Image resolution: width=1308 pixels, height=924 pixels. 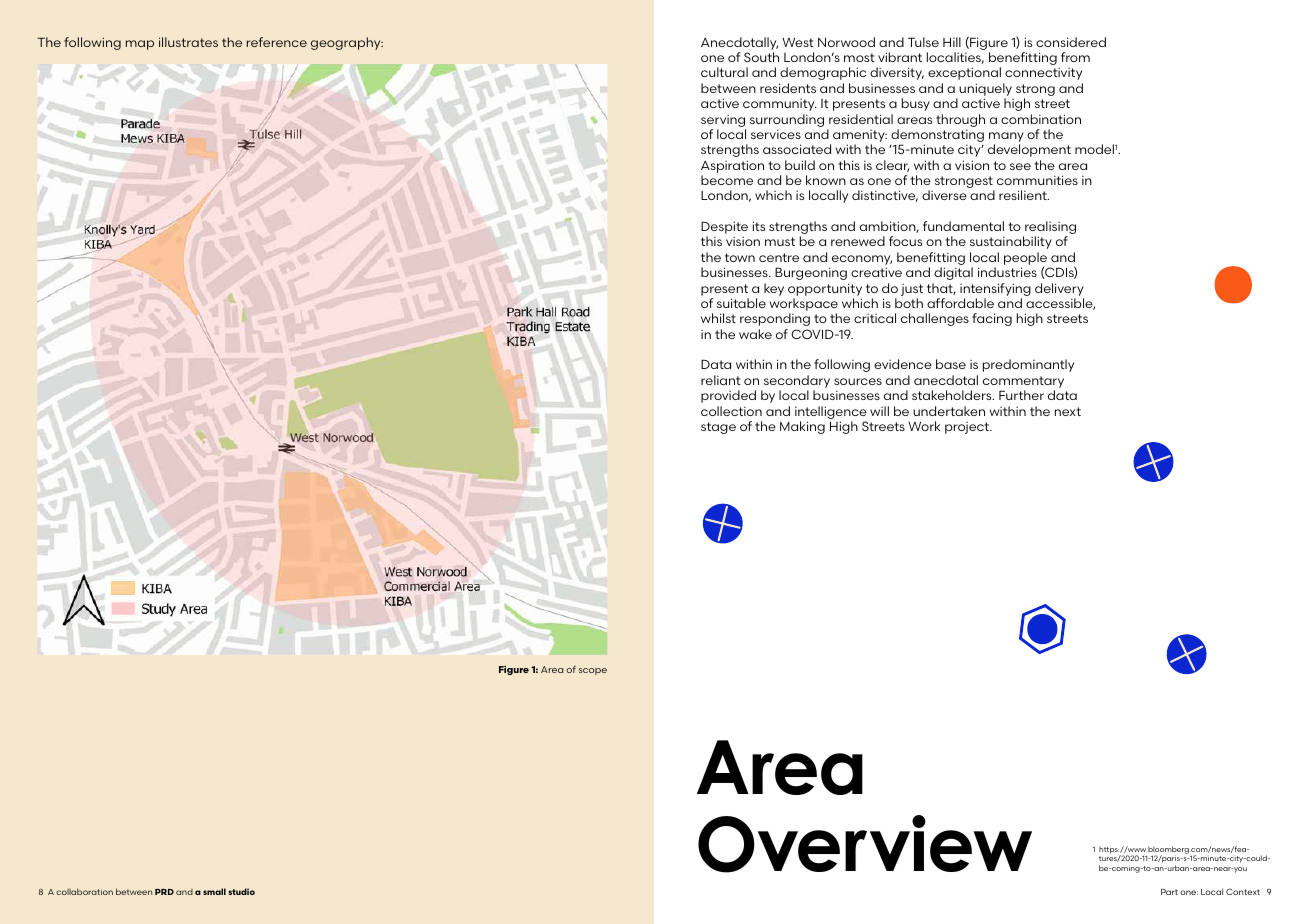 What do you see at coordinates (1068, 411) in the screenshot?
I see `next` at bounding box center [1068, 411].
